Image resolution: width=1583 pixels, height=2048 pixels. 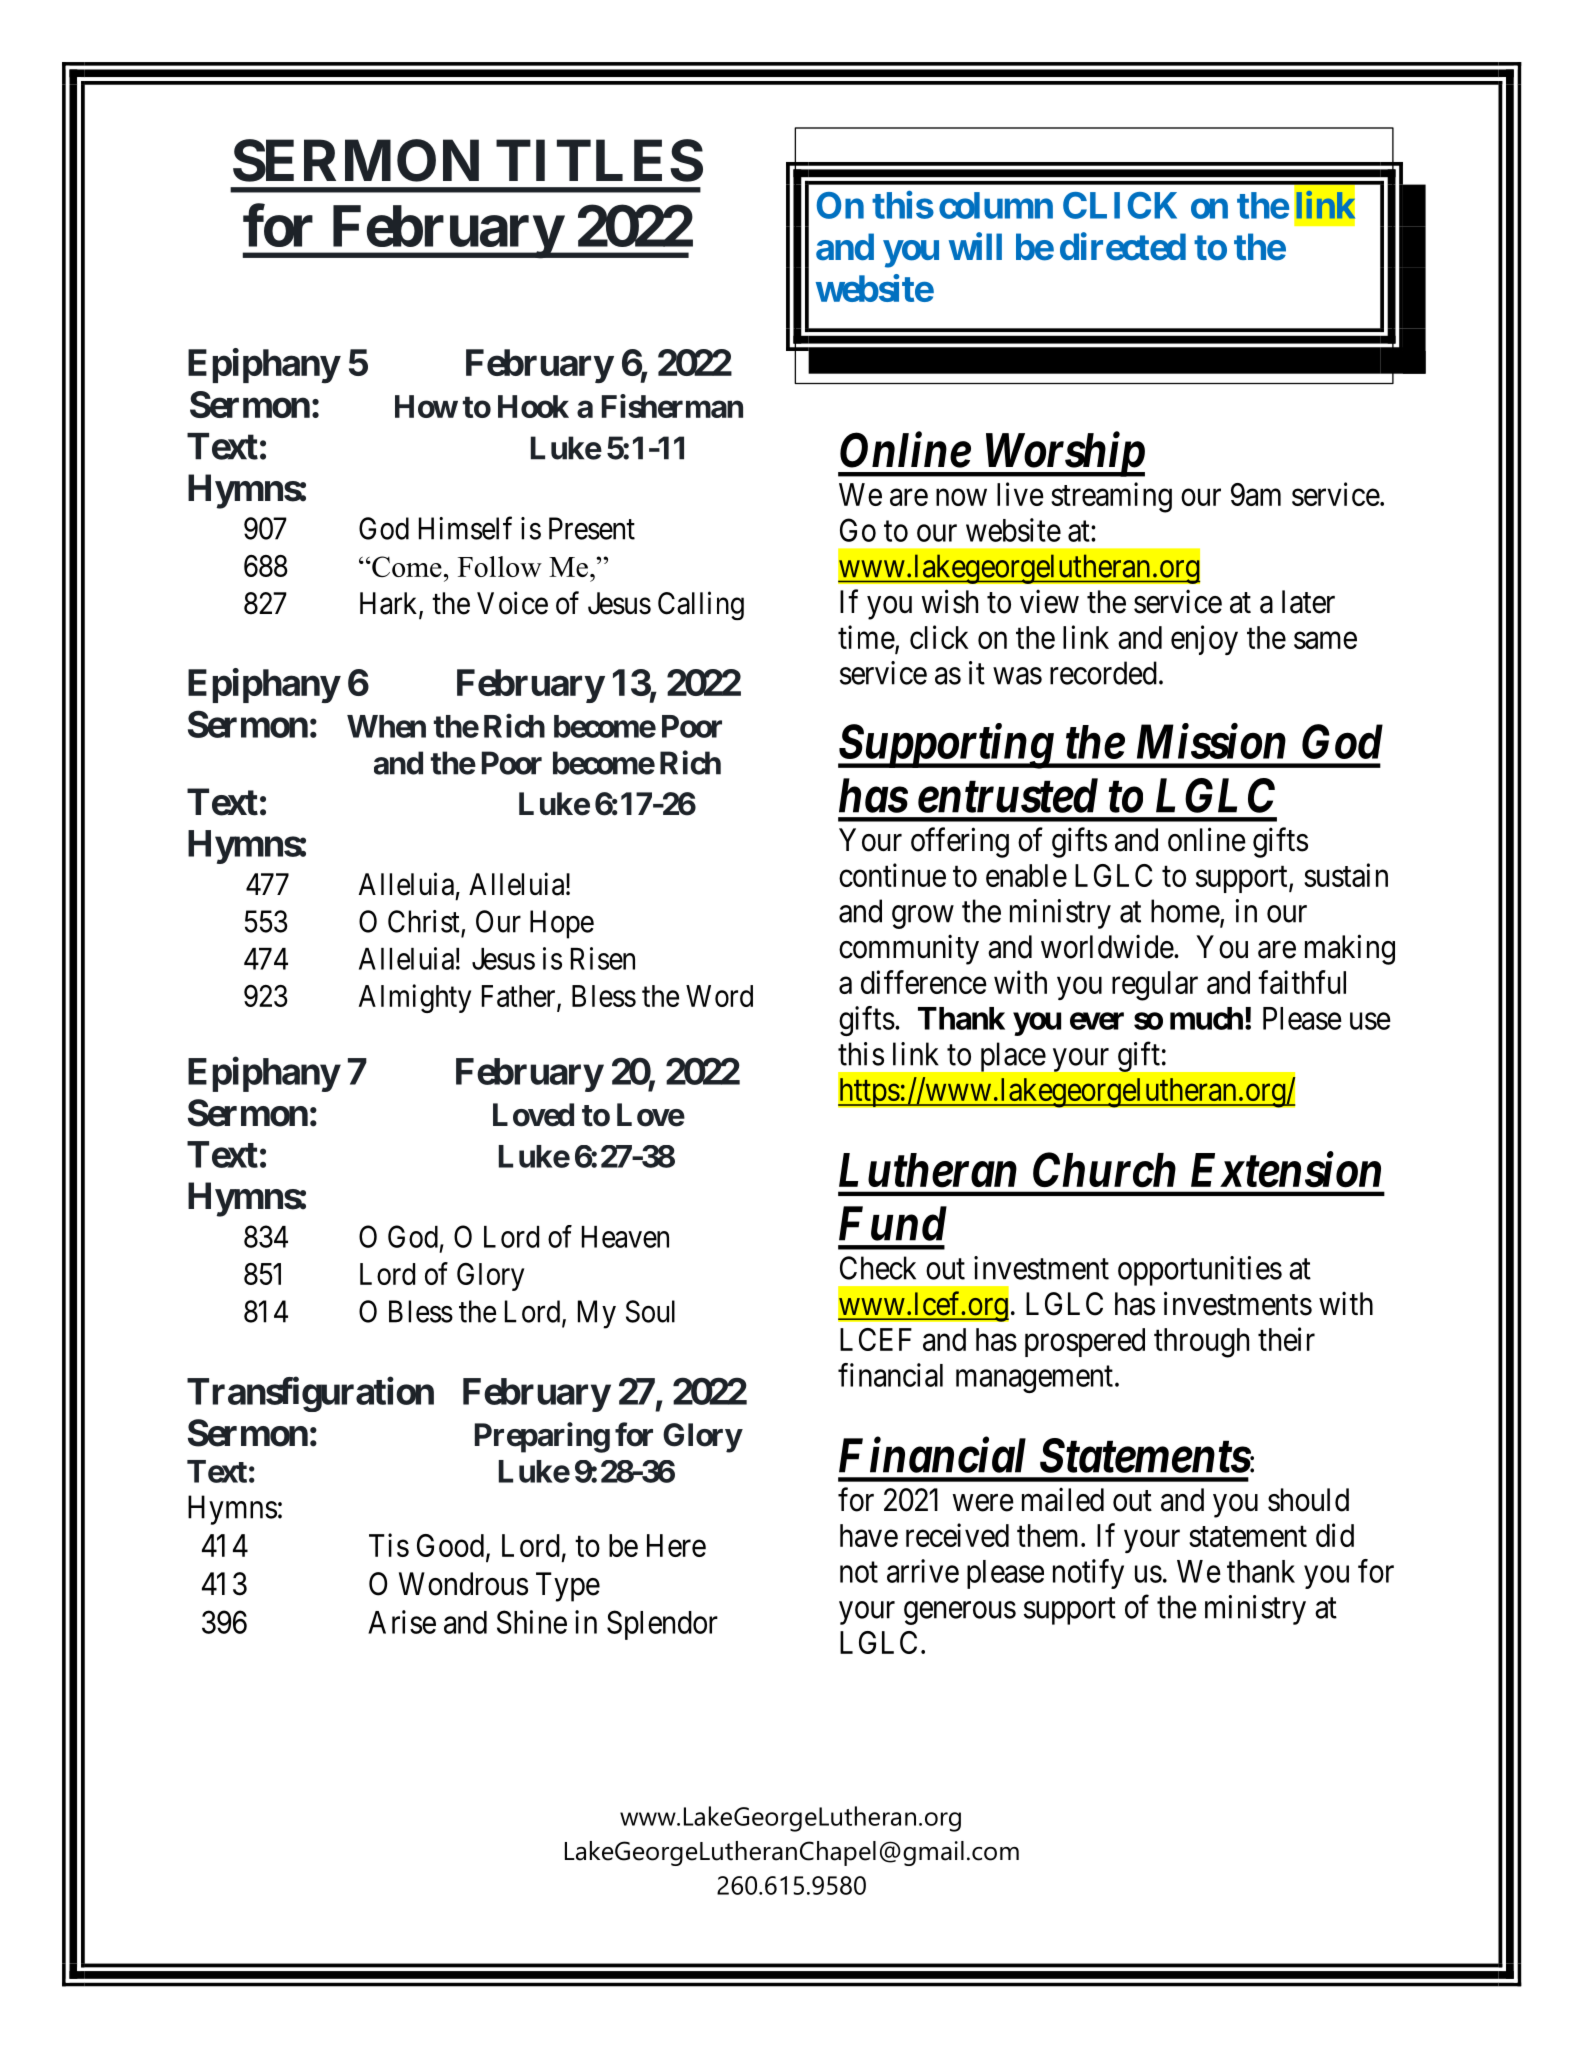 I want to click on did, so click(x=1335, y=1535).
